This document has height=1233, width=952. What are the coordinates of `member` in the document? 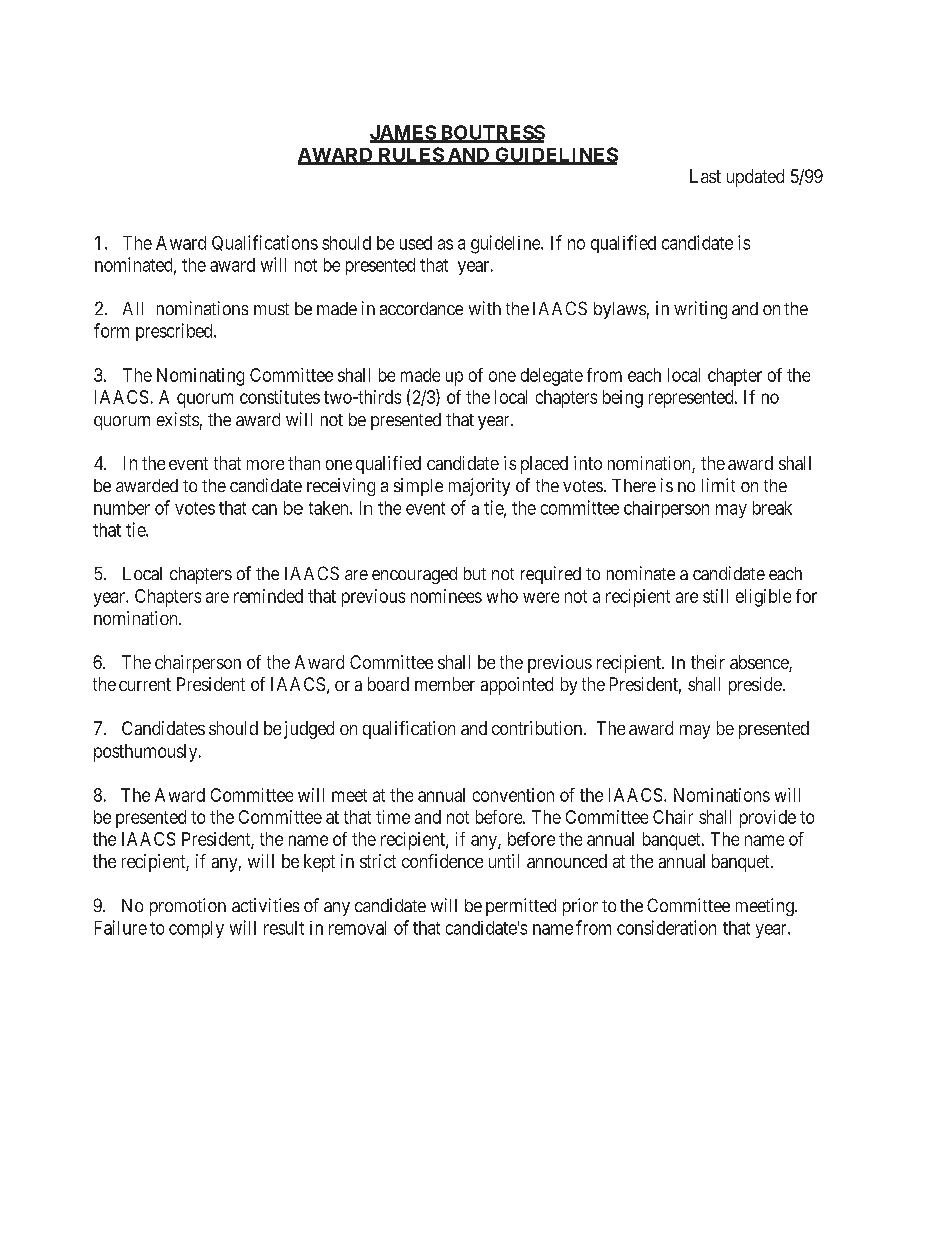 It's located at (445, 684).
